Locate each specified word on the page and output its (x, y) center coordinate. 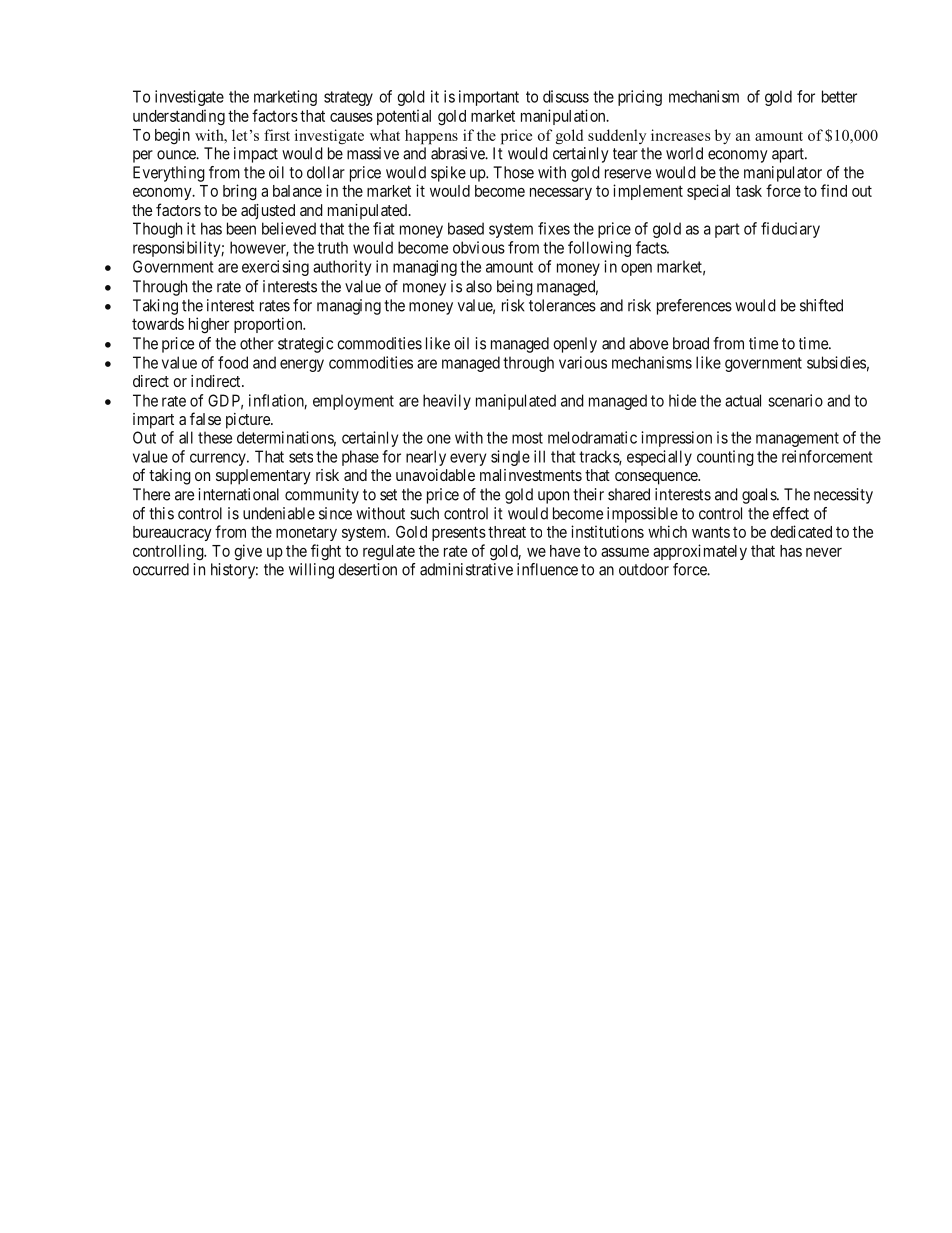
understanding (179, 117)
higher (209, 325)
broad (691, 343)
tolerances (562, 305)
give (248, 552)
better (839, 96)
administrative (466, 569)
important (489, 98)
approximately (700, 552)
